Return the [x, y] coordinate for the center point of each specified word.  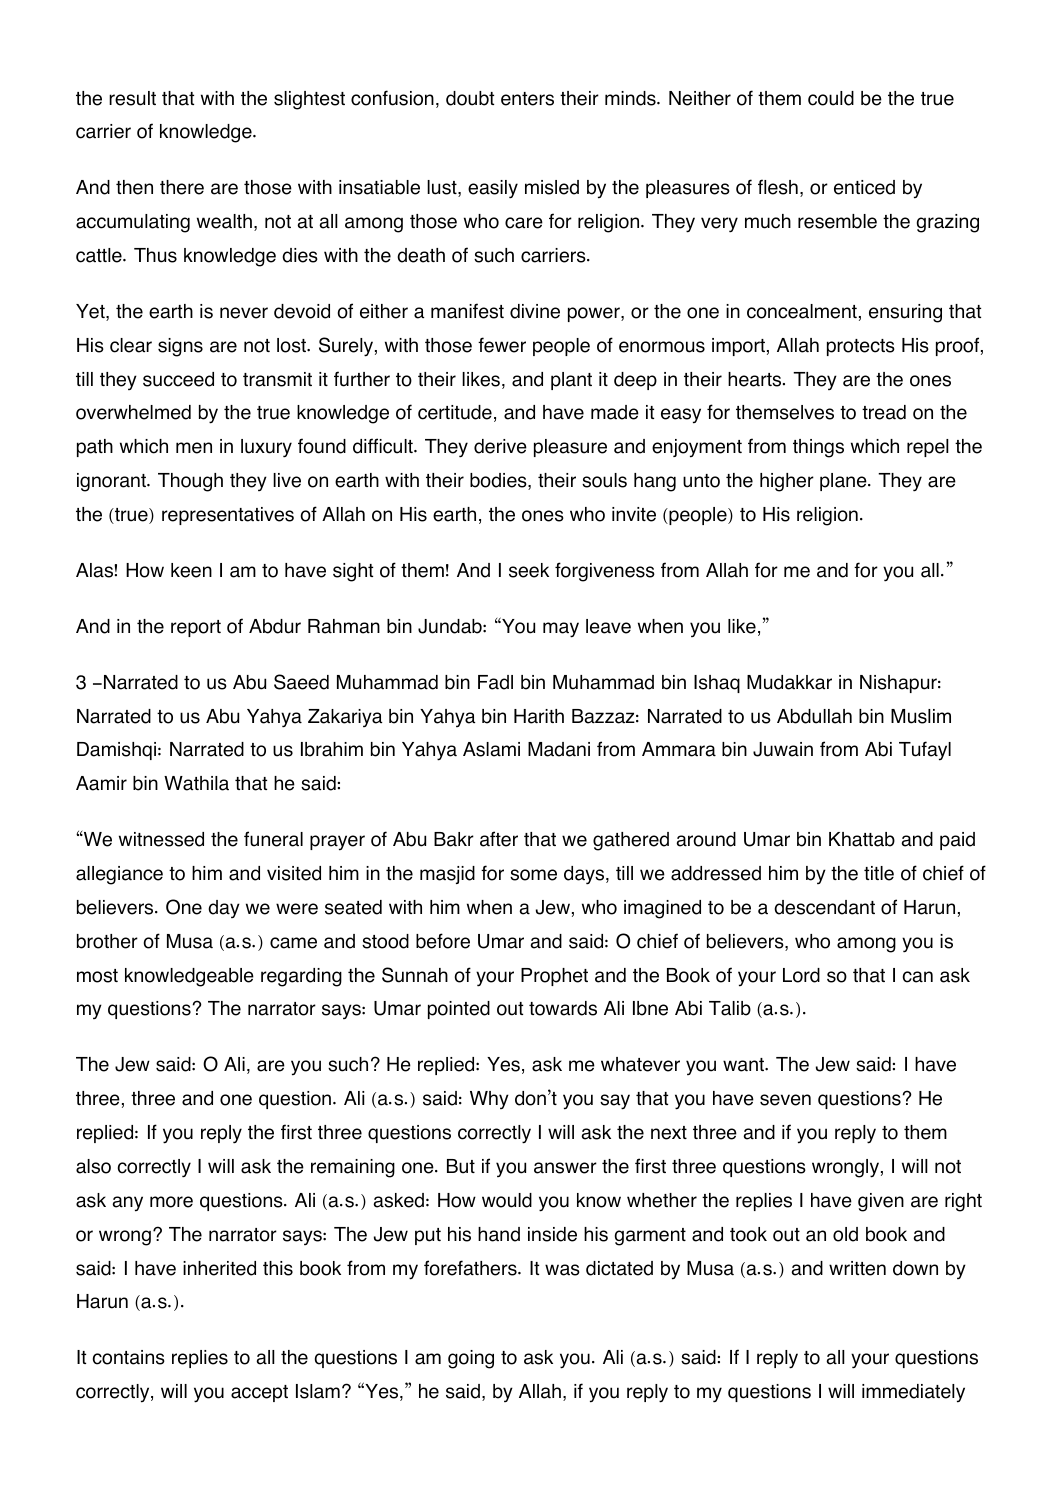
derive [500, 446]
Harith [539, 716]
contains [129, 1357]
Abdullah [814, 716]
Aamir [101, 783]
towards [563, 1008]
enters [527, 99]
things [818, 448]
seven [785, 1100]
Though [190, 482]
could [831, 98]
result [132, 98]
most [97, 976]
